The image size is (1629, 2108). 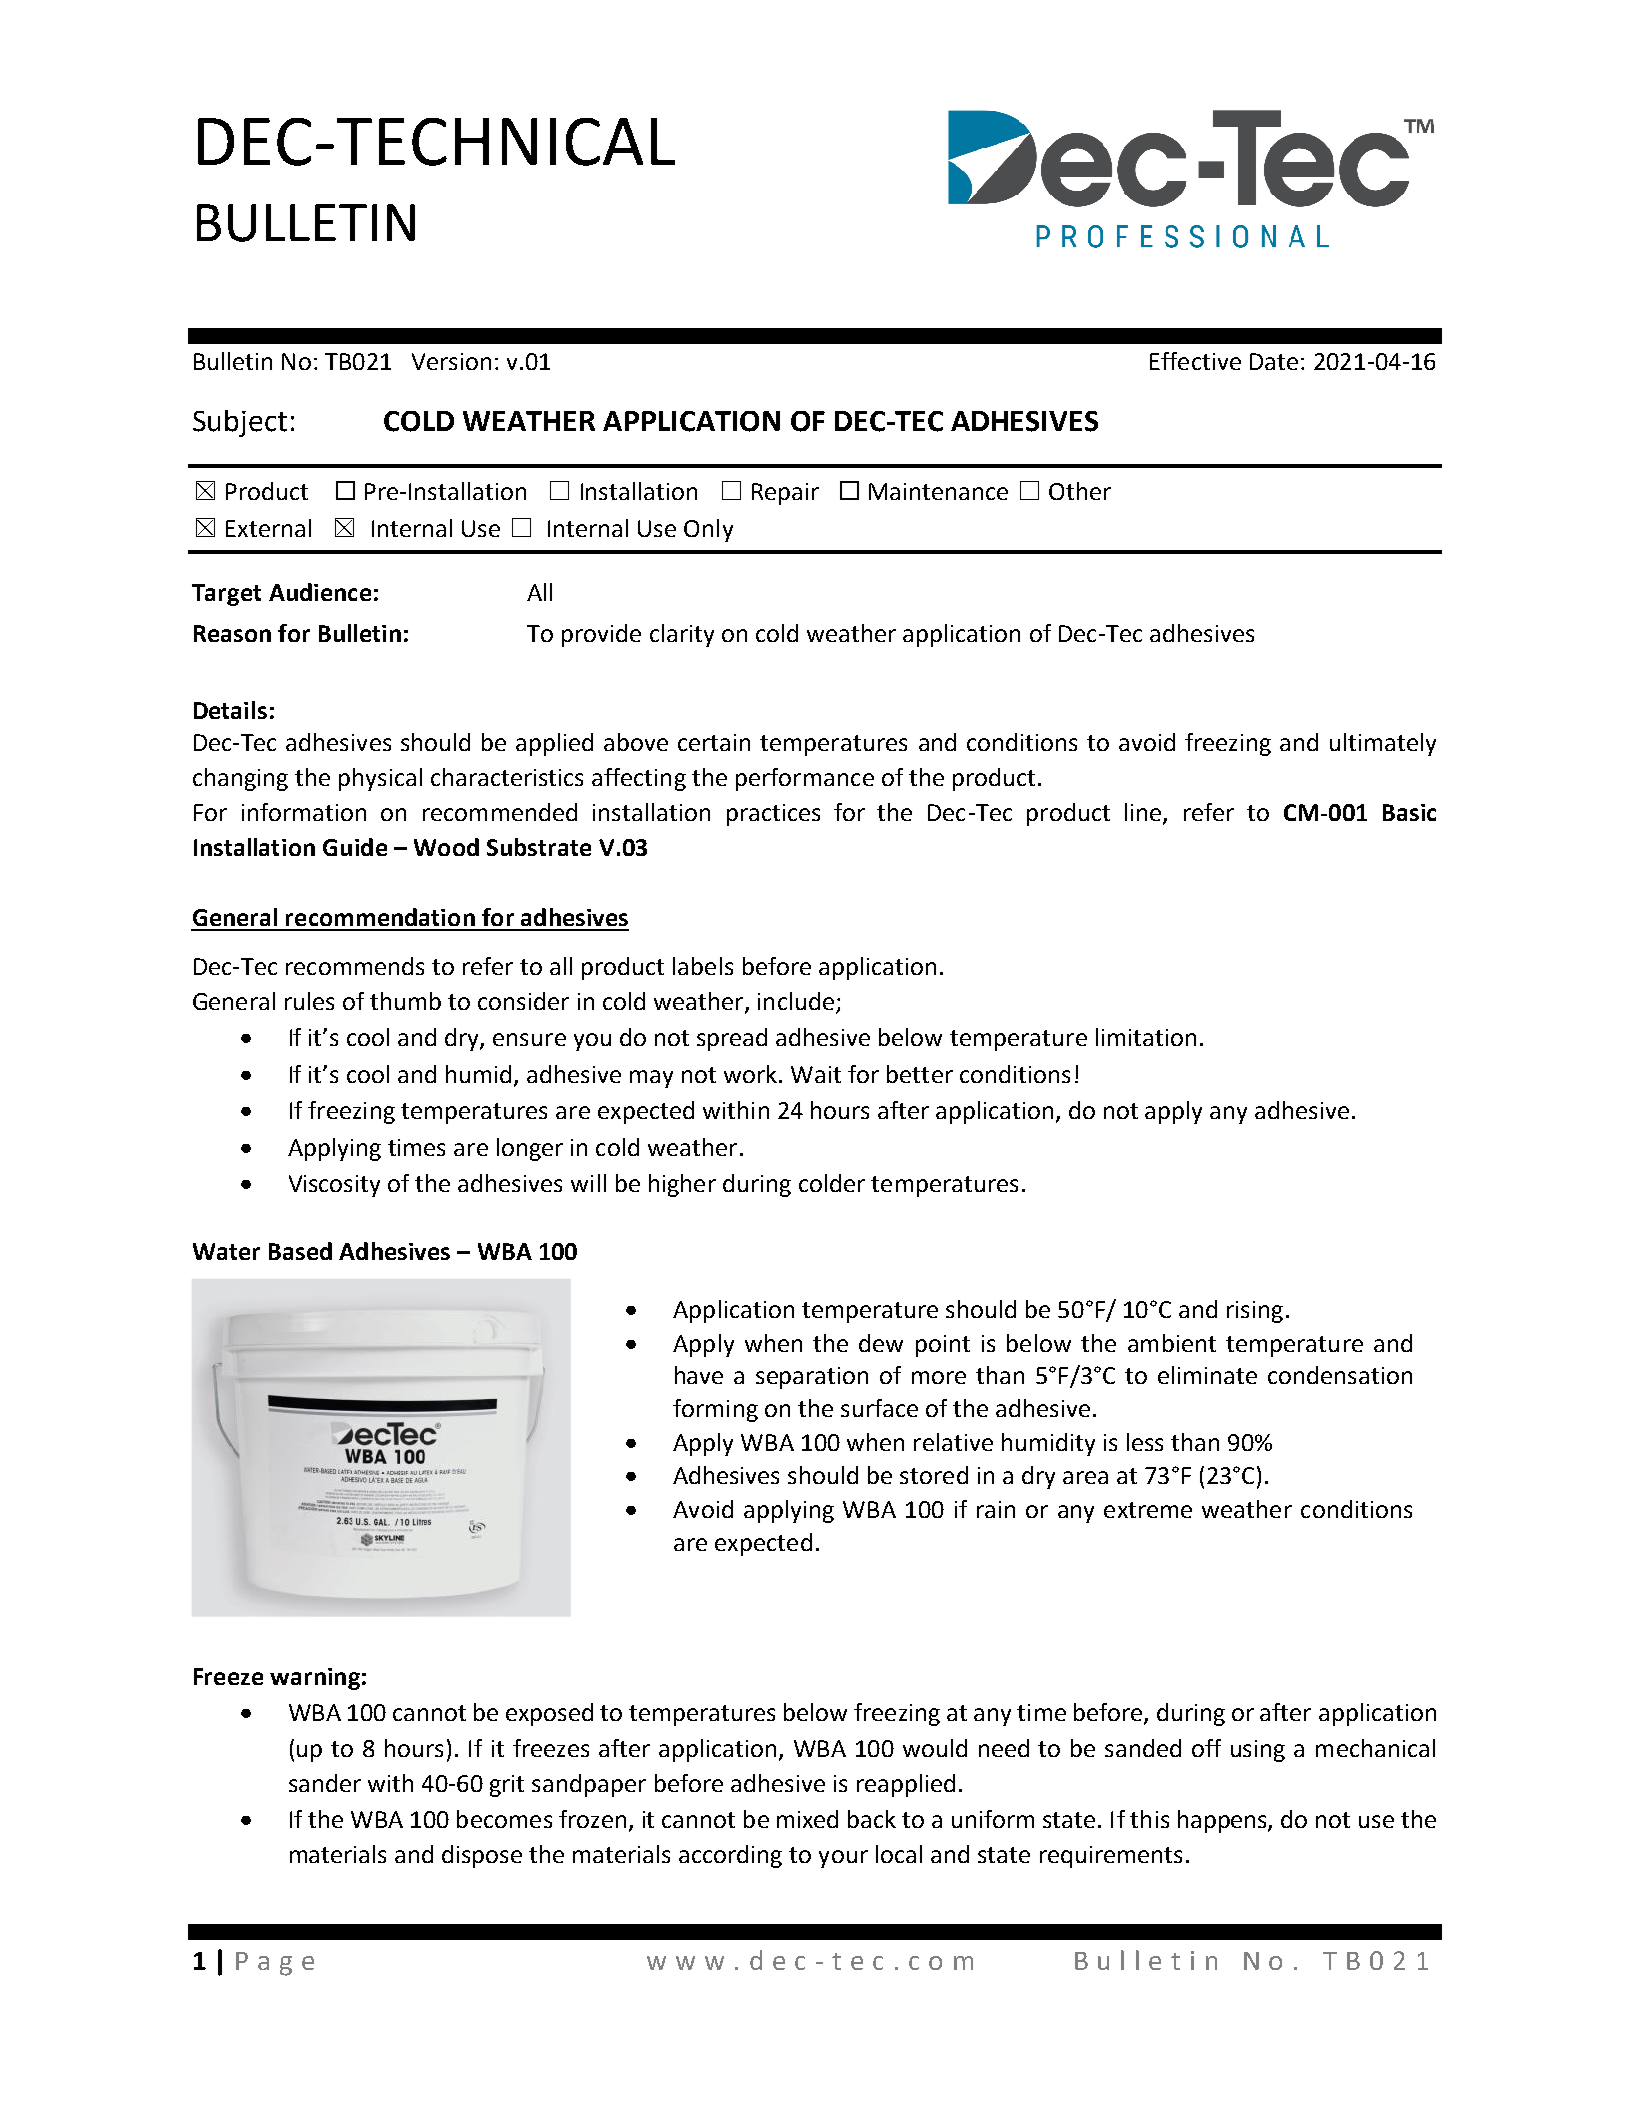 What do you see at coordinates (334, 1186) in the document?
I see `Viscosity` at bounding box center [334, 1186].
